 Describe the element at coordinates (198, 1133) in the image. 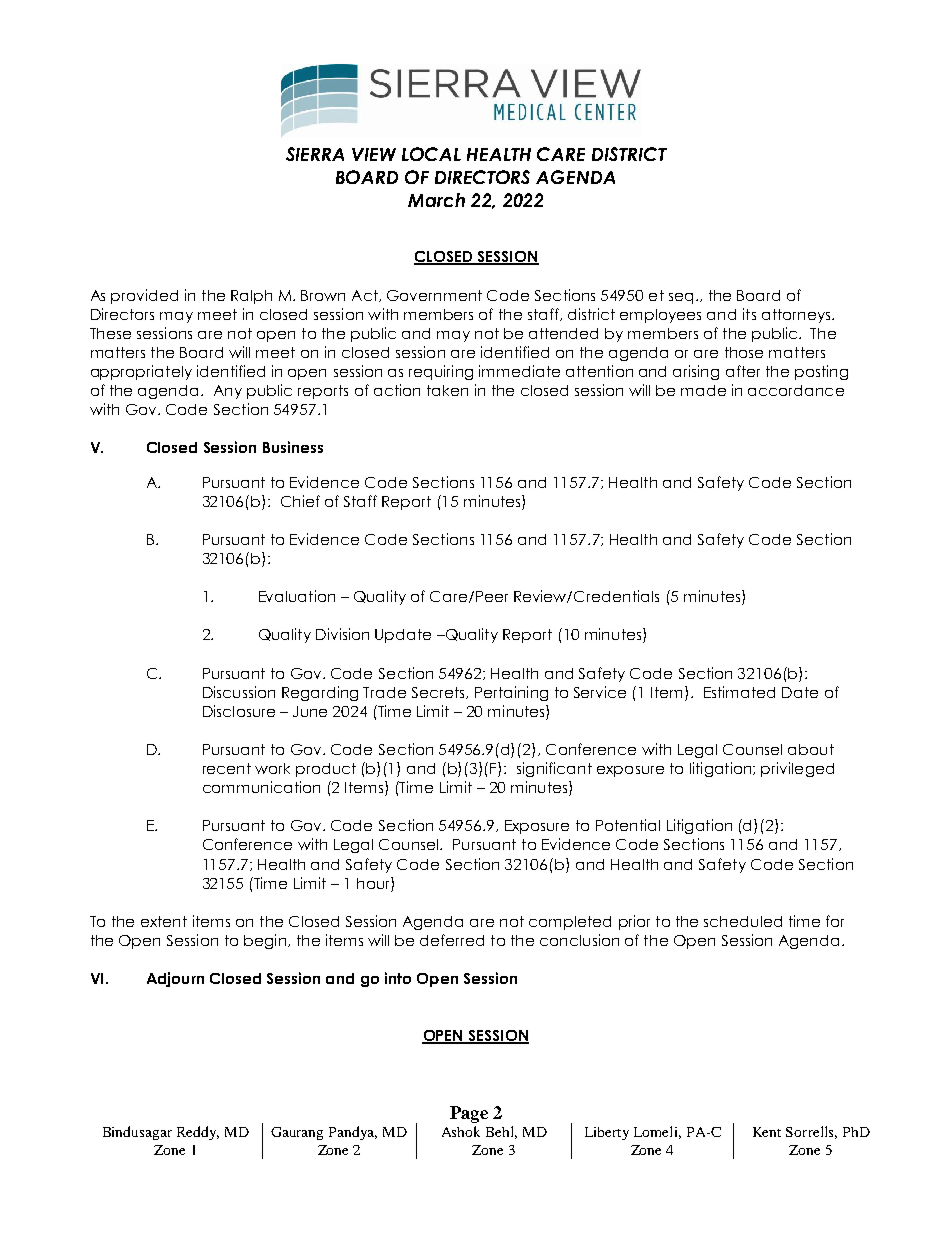

I see `Reddy` at that location.
